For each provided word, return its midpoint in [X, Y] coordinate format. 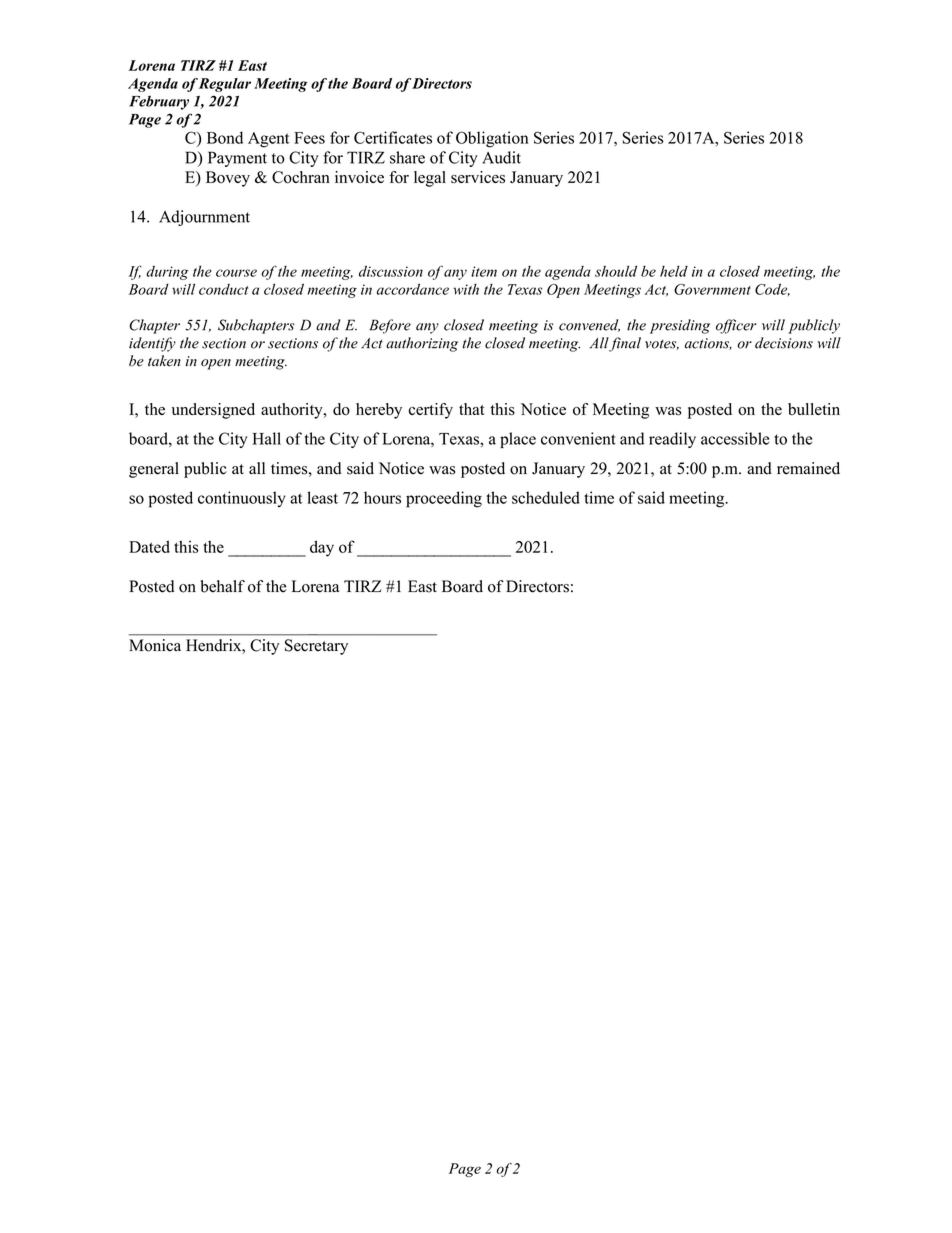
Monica [155, 645]
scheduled [546, 497]
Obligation [492, 139]
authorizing [422, 344]
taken [164, 361]
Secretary [316, 647]
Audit [501, 157]
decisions [784, 343]
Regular [225, 85]
